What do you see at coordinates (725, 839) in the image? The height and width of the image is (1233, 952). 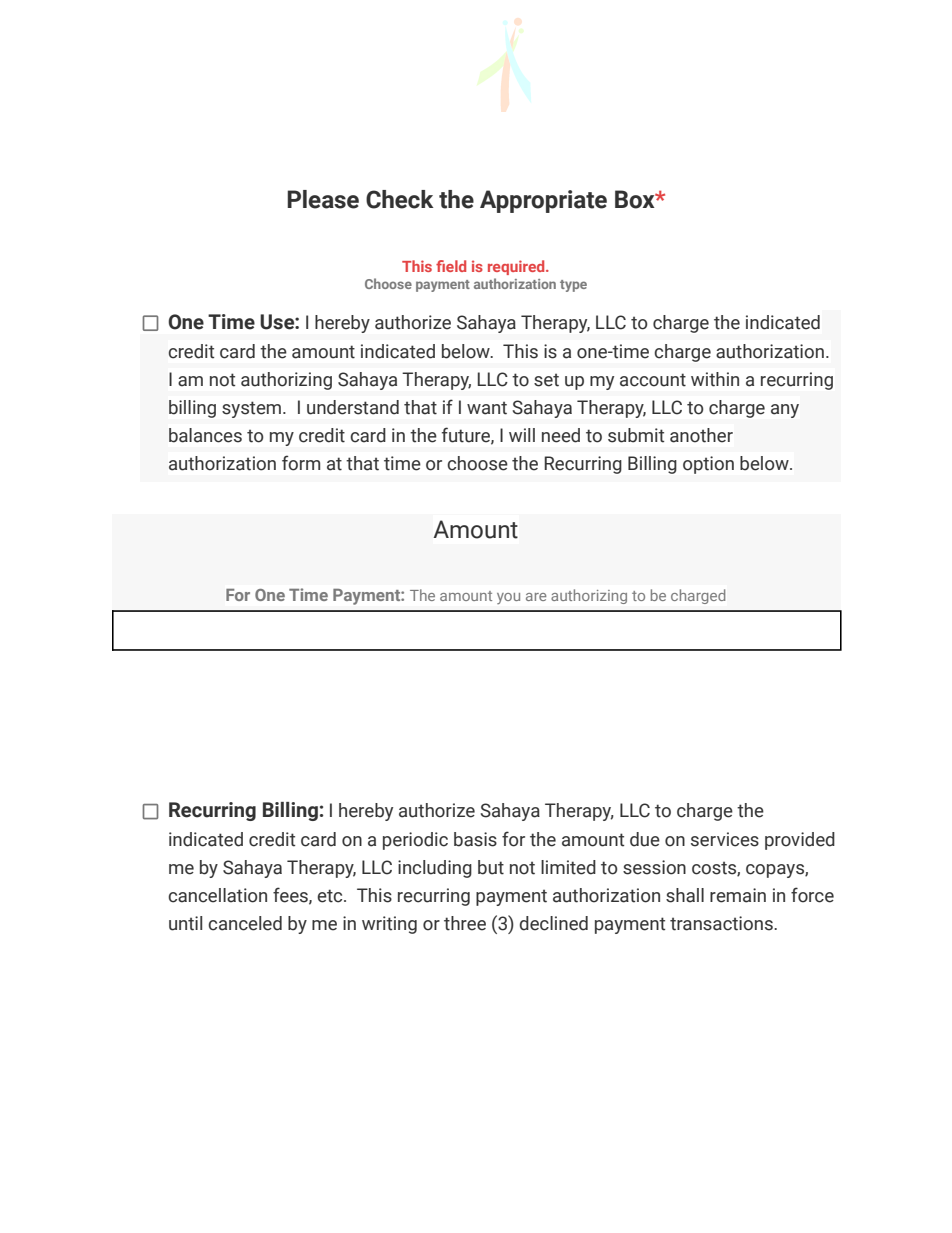 I see `services` at bounding box center [725, 839].
